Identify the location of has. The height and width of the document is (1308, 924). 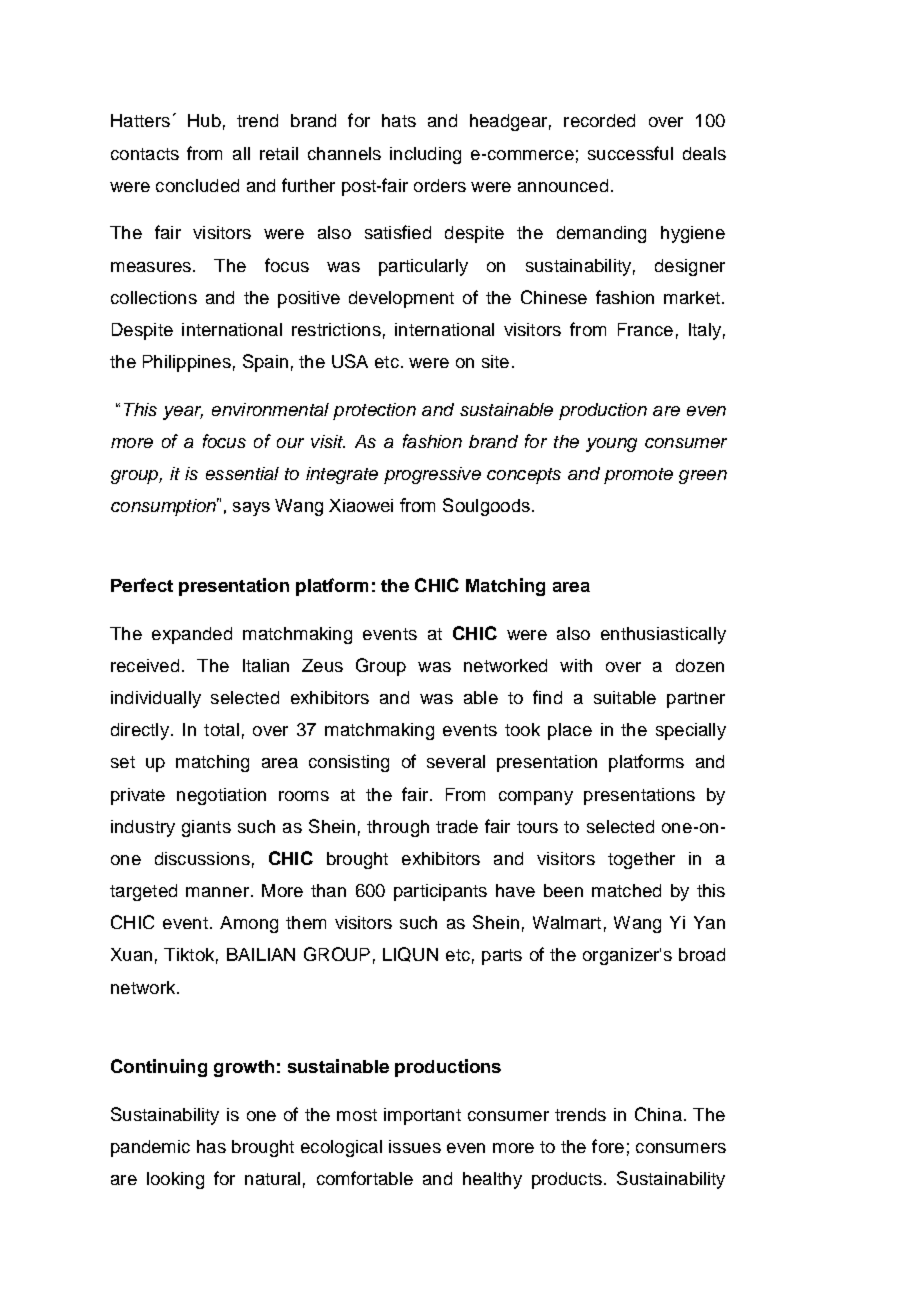
(211, 1146).
